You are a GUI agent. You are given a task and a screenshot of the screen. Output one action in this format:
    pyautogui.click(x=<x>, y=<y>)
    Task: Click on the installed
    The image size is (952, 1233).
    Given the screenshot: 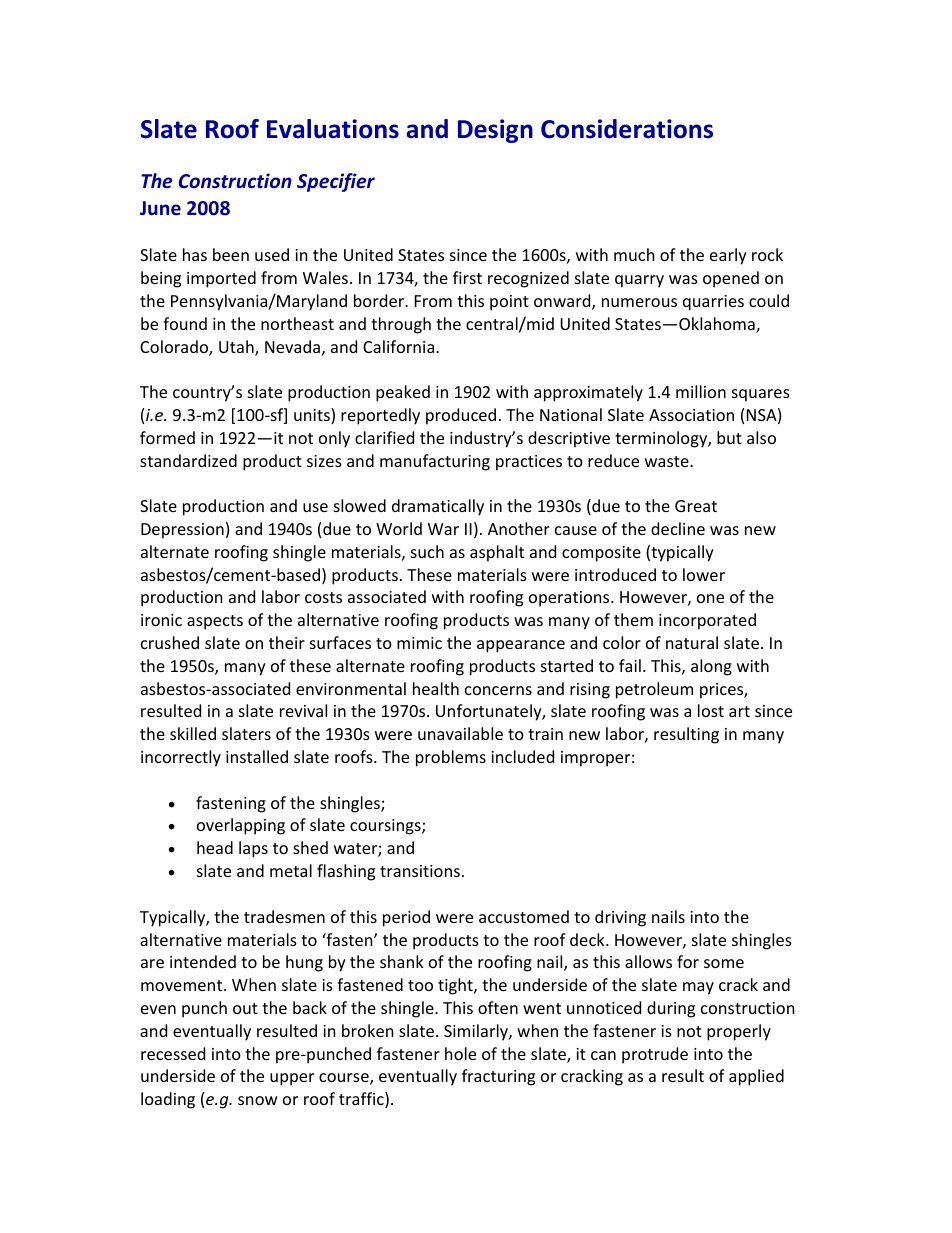 What is the action you would take?
    pyautogui.click(x=257, y=756)
